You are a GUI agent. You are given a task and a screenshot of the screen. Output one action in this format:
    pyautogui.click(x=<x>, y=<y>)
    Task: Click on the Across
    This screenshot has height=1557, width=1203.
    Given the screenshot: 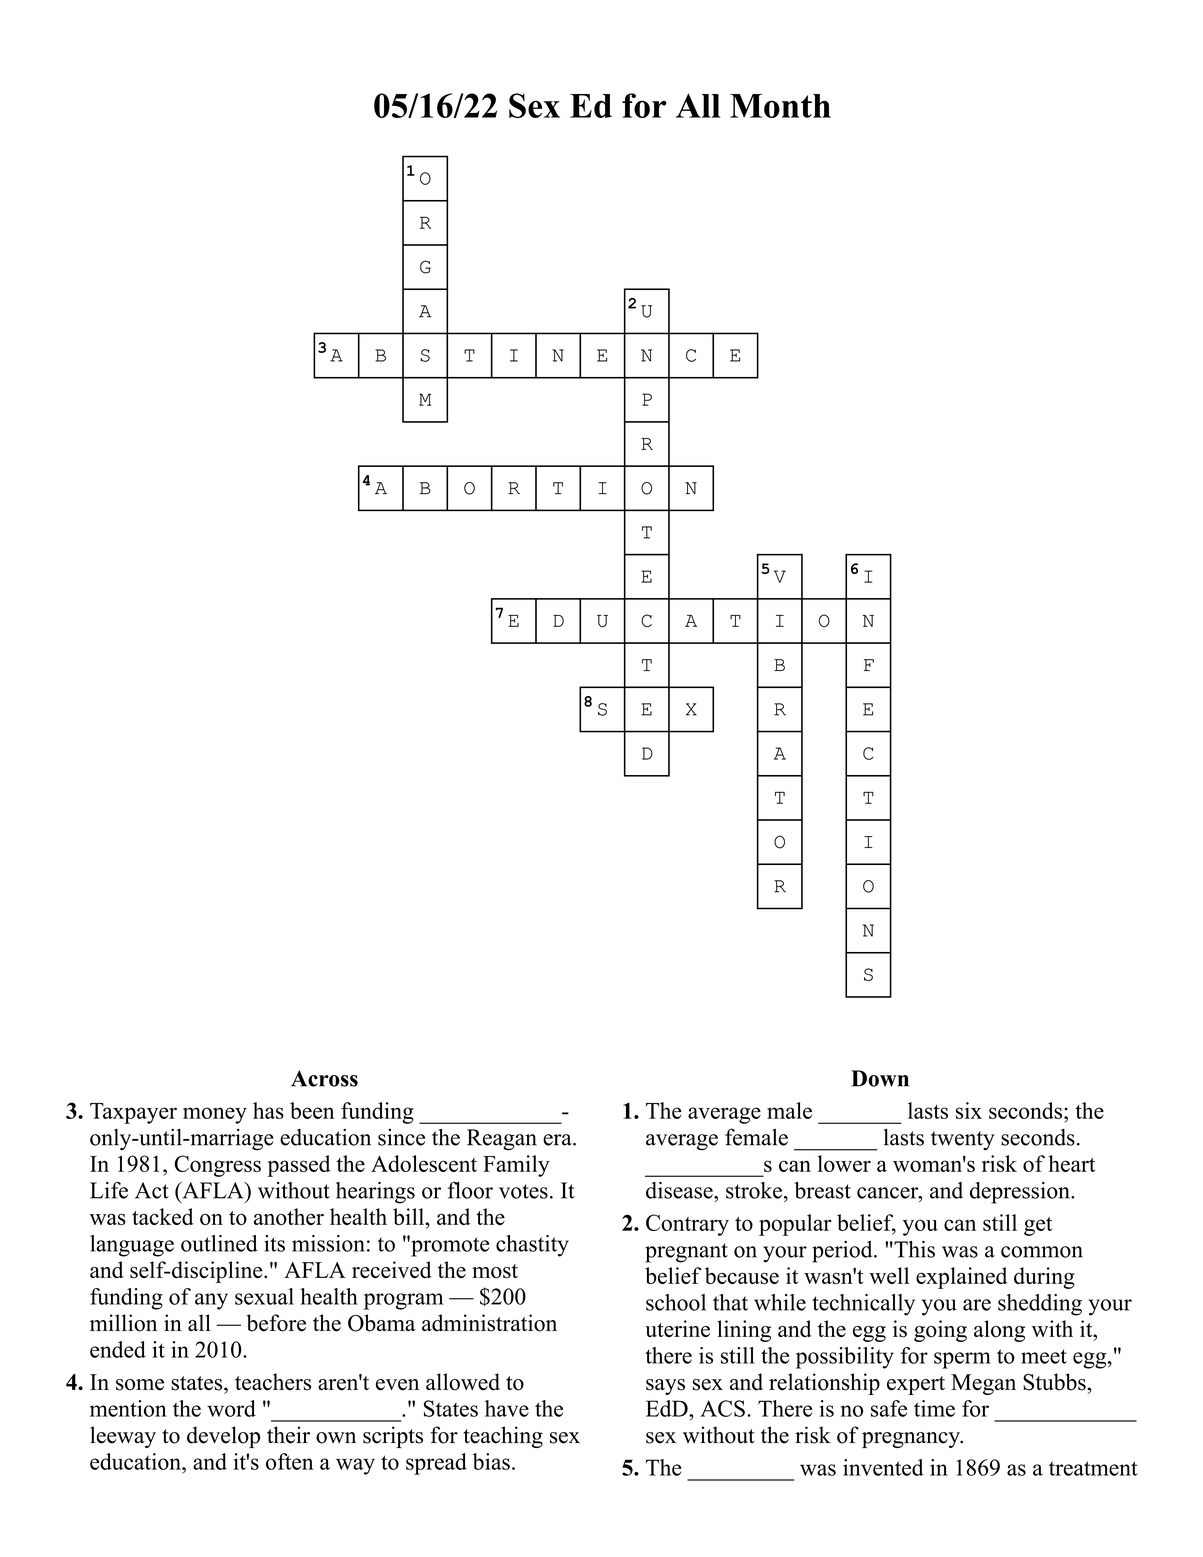 What is the action you would take?
    pyautogui.click(x=324, y=1078)
